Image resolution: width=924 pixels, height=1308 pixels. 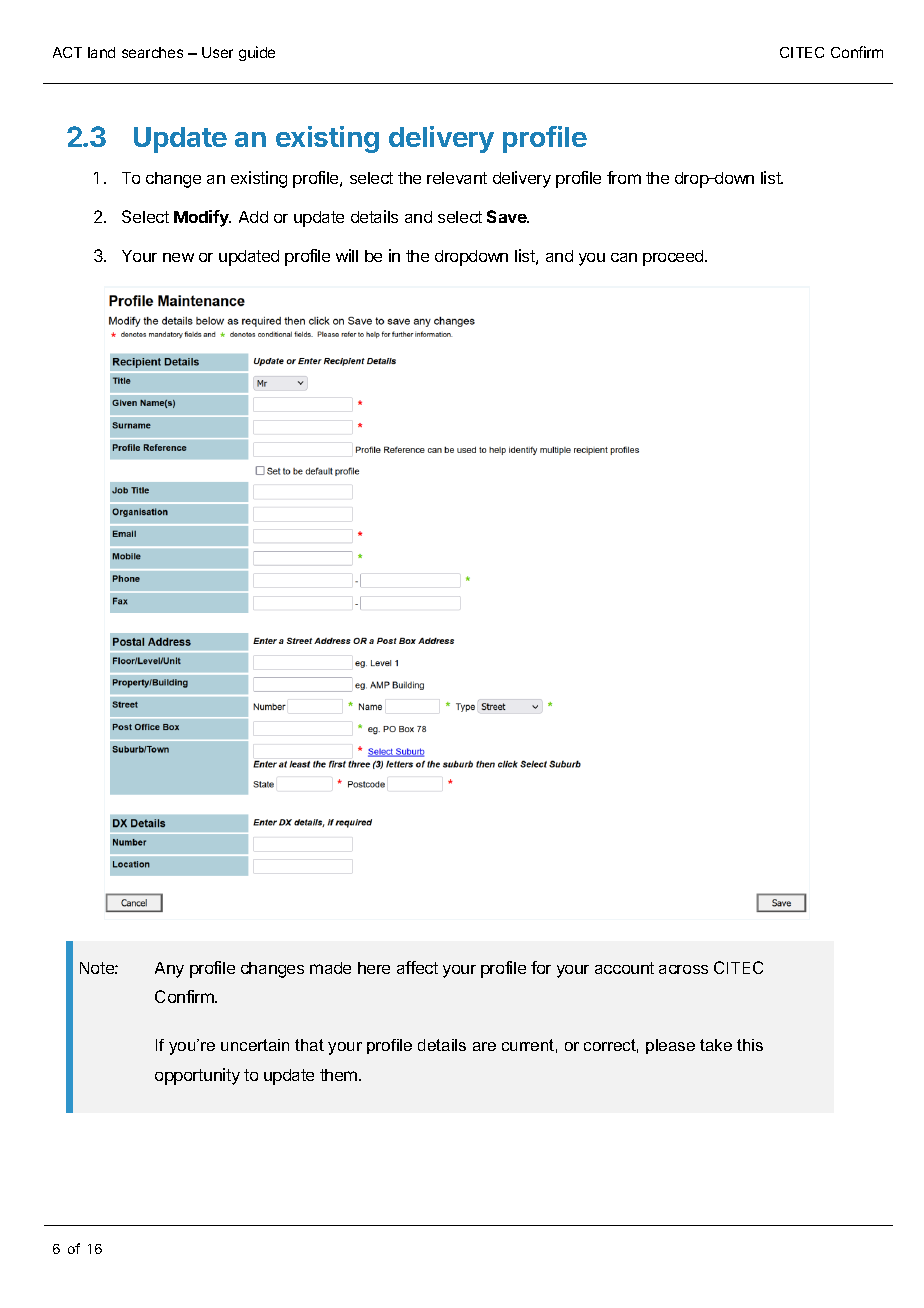 What do you see at coordinates (178, 257) in the document?
I see `new` at bounding box center [178, 257].
